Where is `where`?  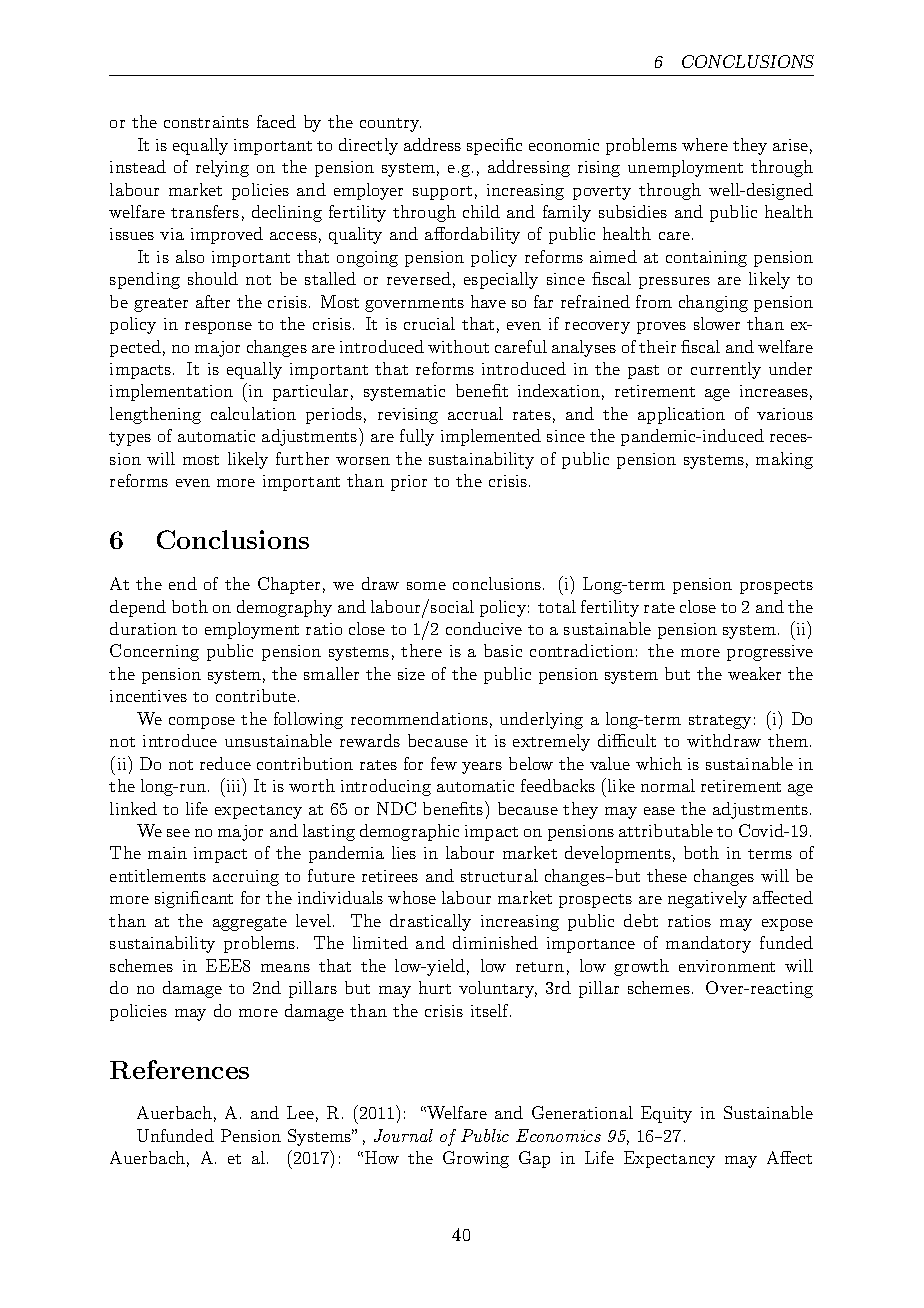 where is located at coordinates (705, 144).
